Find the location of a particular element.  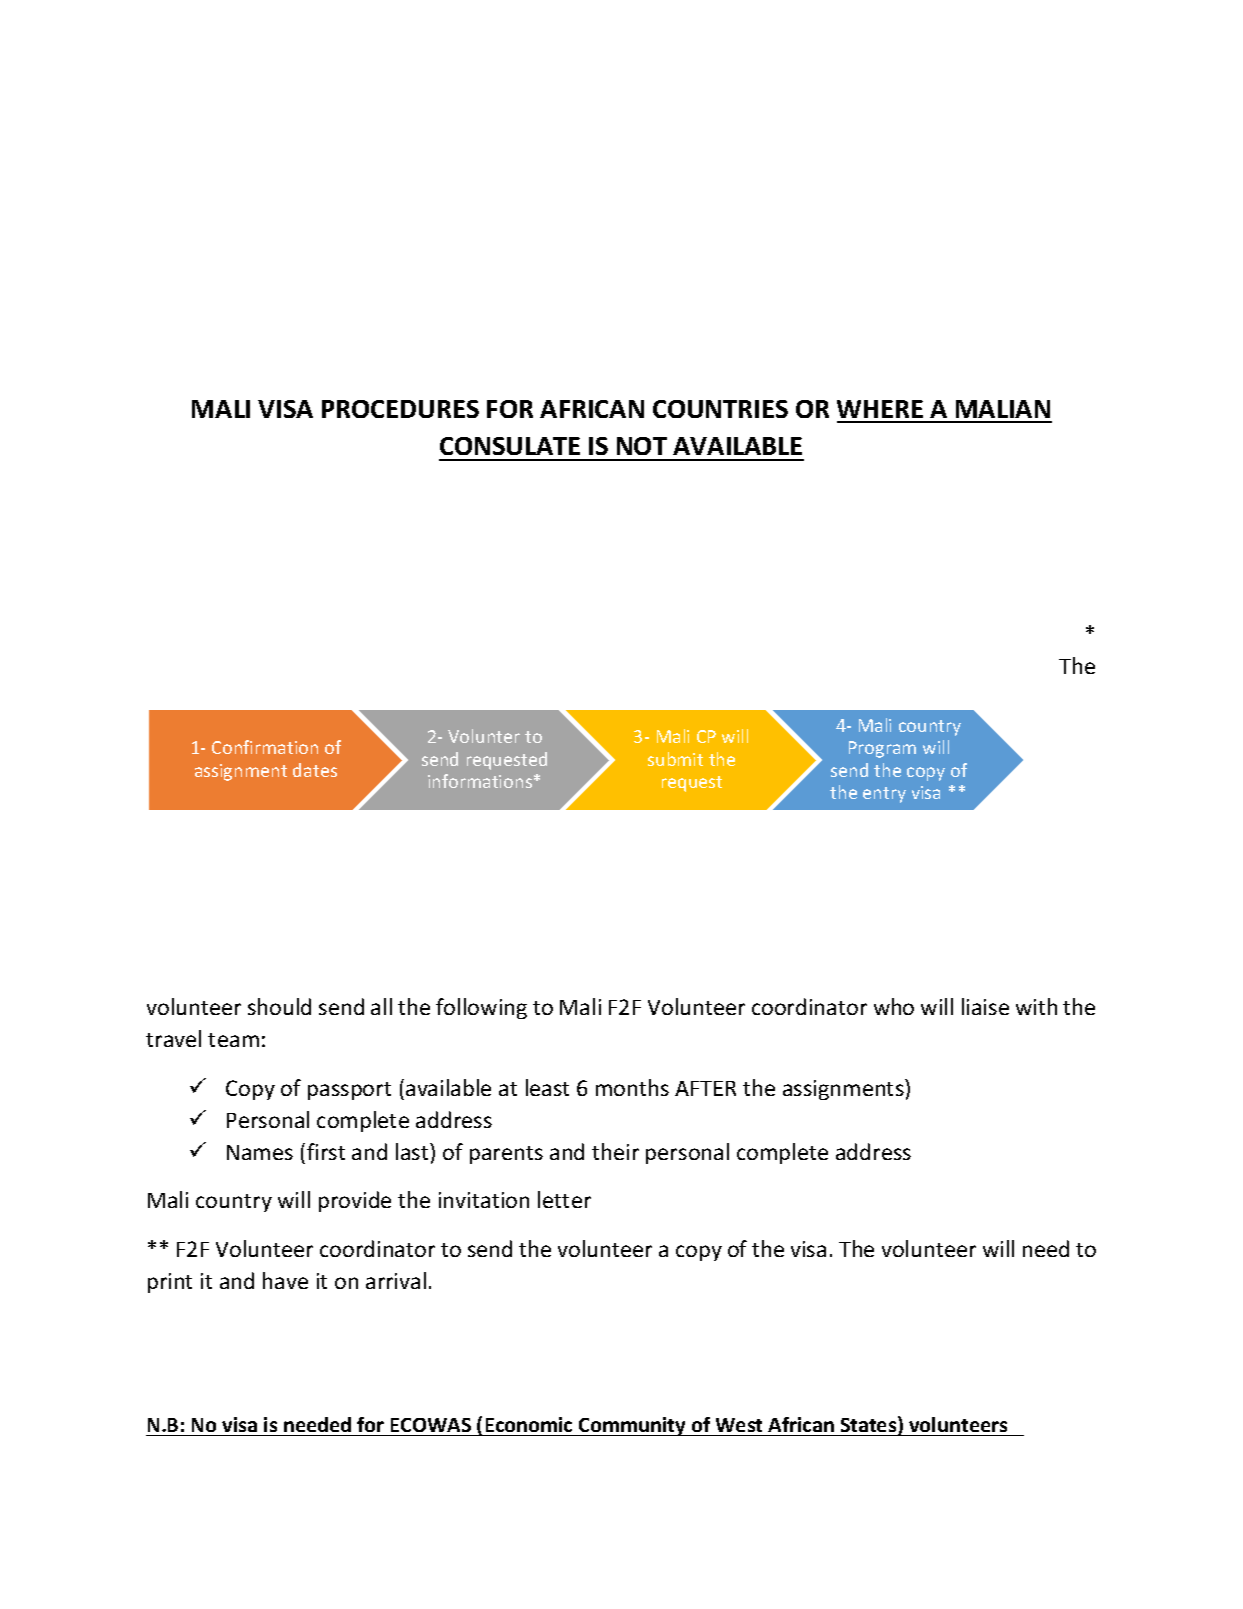

PROCEDURES is located at coordinates (400, 409).
